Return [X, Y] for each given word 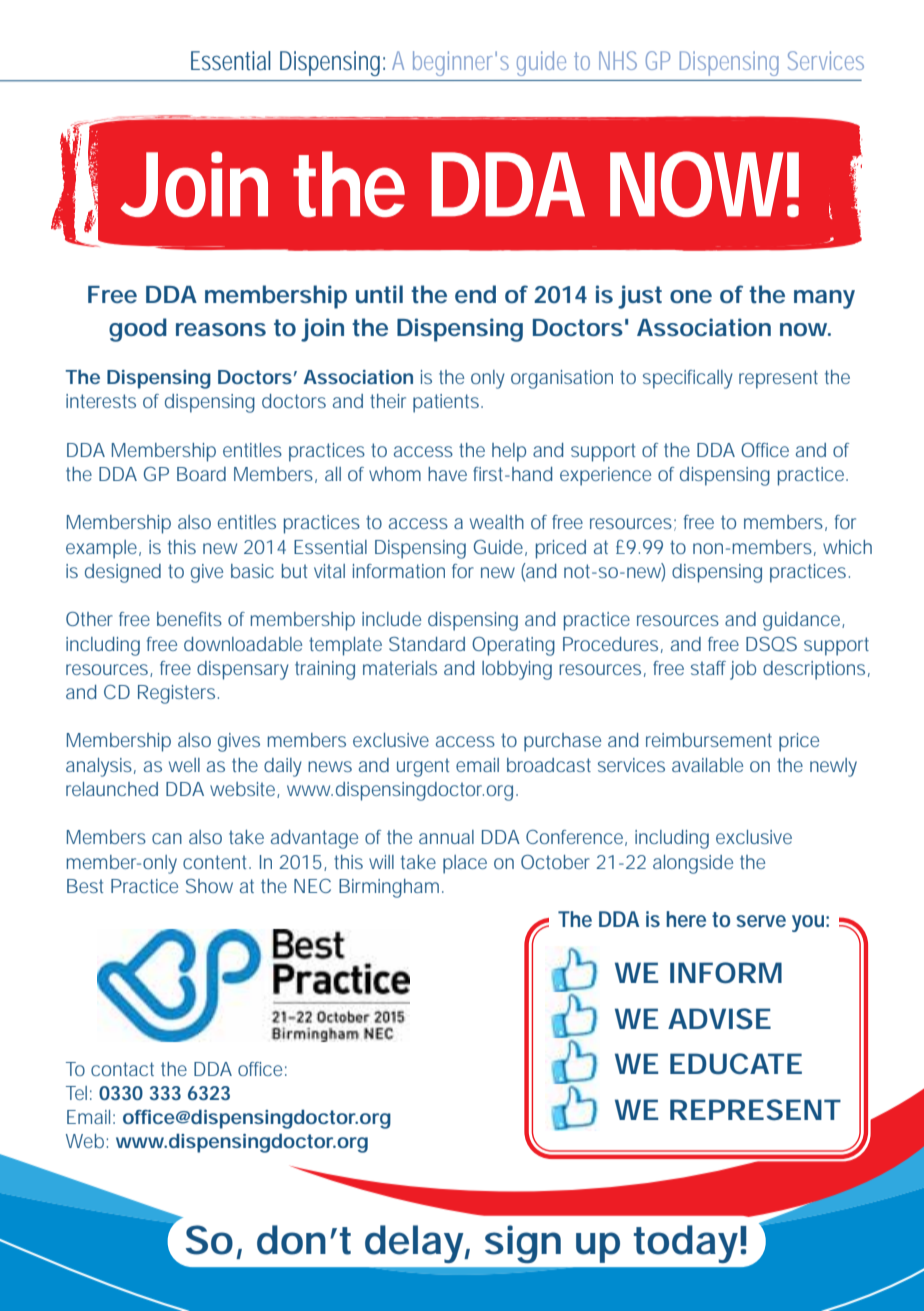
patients [448, 403]
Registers [178, 694]
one [691, 296]
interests [101, 401]
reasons [221, 329]
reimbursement [709, 740]
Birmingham [391, 888]
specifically [688, 379]
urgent [423, 767]
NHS [618, 60]
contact [122, 1069]
